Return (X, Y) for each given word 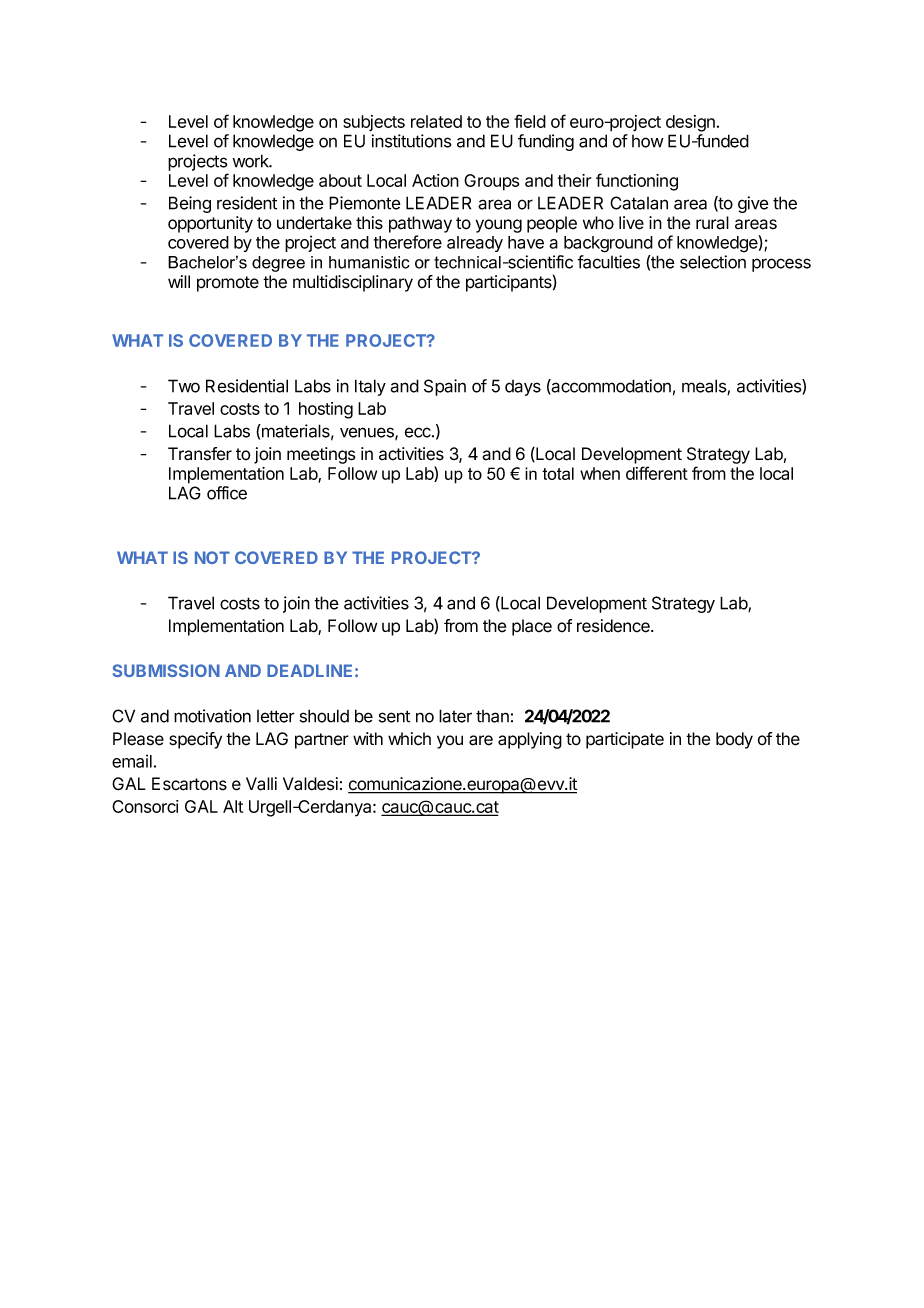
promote (228, 284)
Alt (233, 806)
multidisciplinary (353, 283)
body (734, 740)
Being (190, 204)
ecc (419, 432)
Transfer (200, 454)
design (690, 123)
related (436, 121)
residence (614, 626)
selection (713, 262)
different (657, 473)
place (532, 627)
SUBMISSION (166, 670)
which (409, 739)
